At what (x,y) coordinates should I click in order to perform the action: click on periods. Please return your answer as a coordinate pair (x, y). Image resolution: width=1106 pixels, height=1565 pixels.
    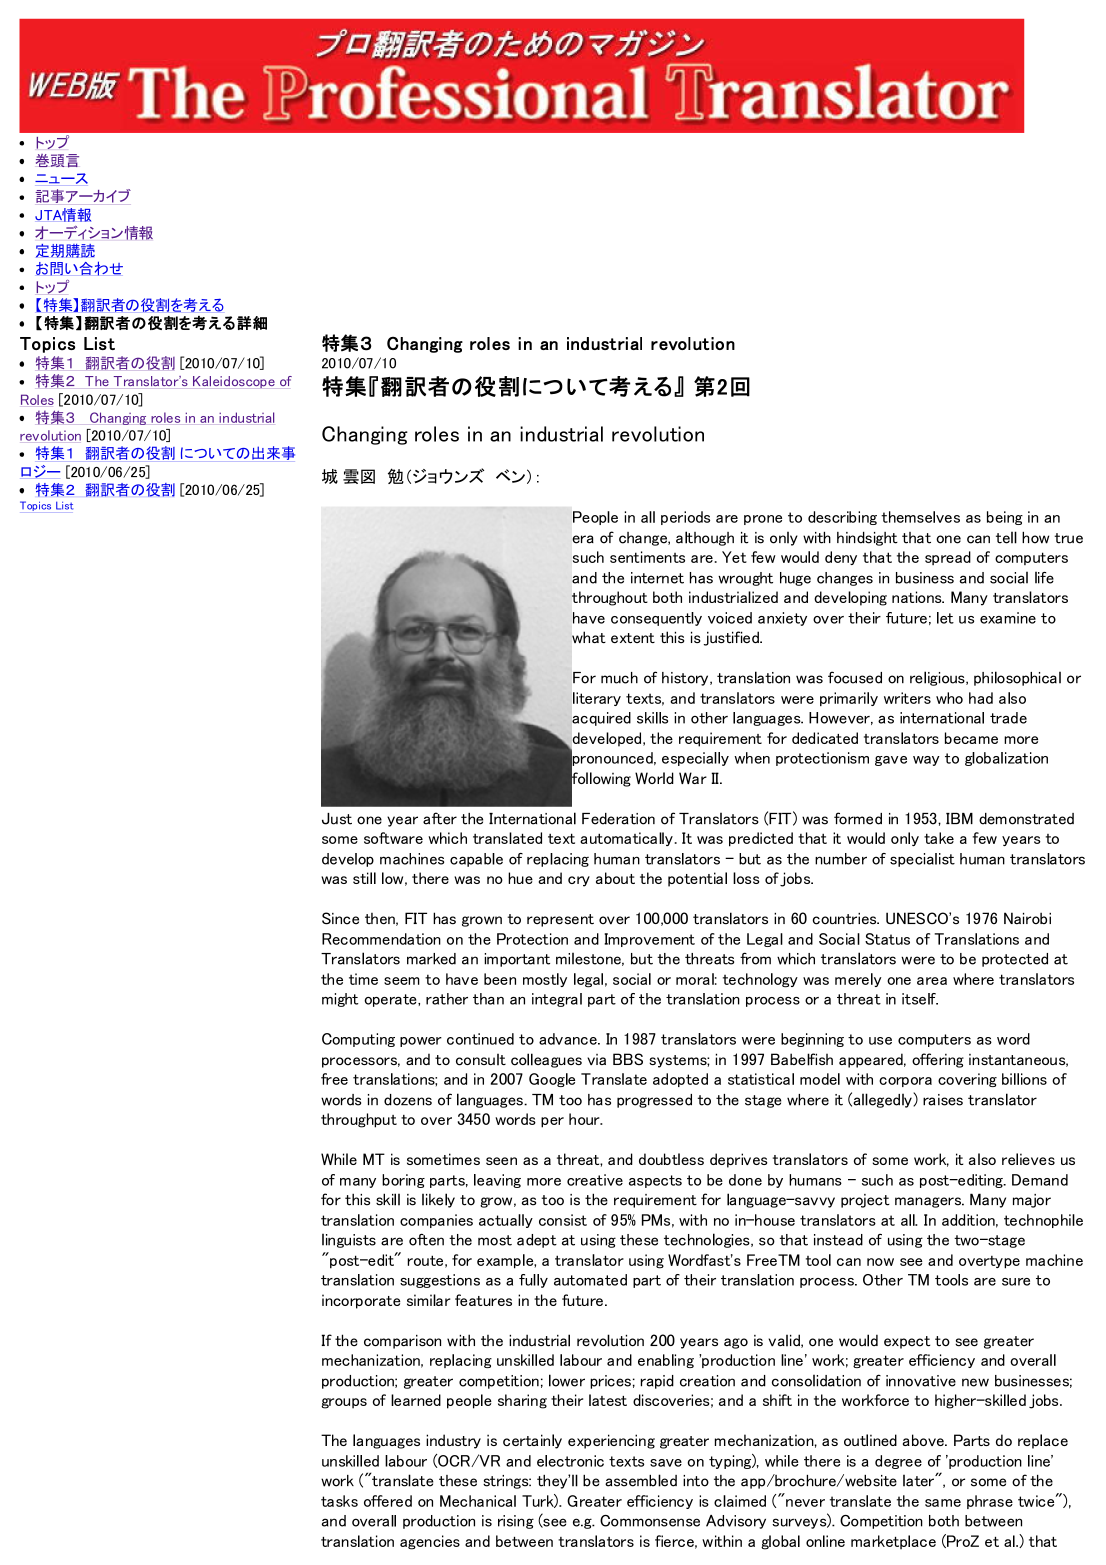
    Looking at the image, I should click on (685, 518).
